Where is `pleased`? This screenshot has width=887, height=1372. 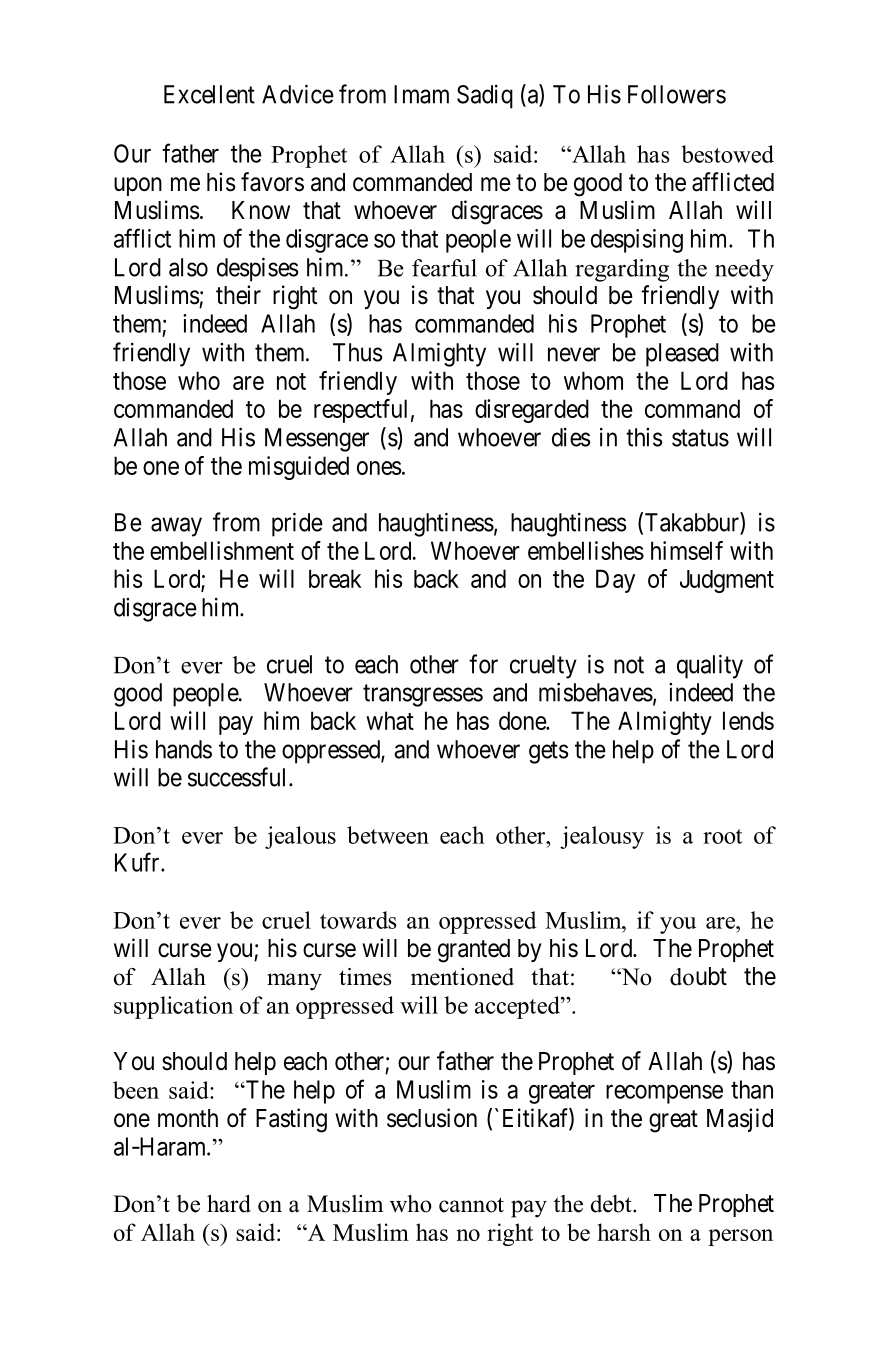 pleased is located at coordinates (682, 355).
